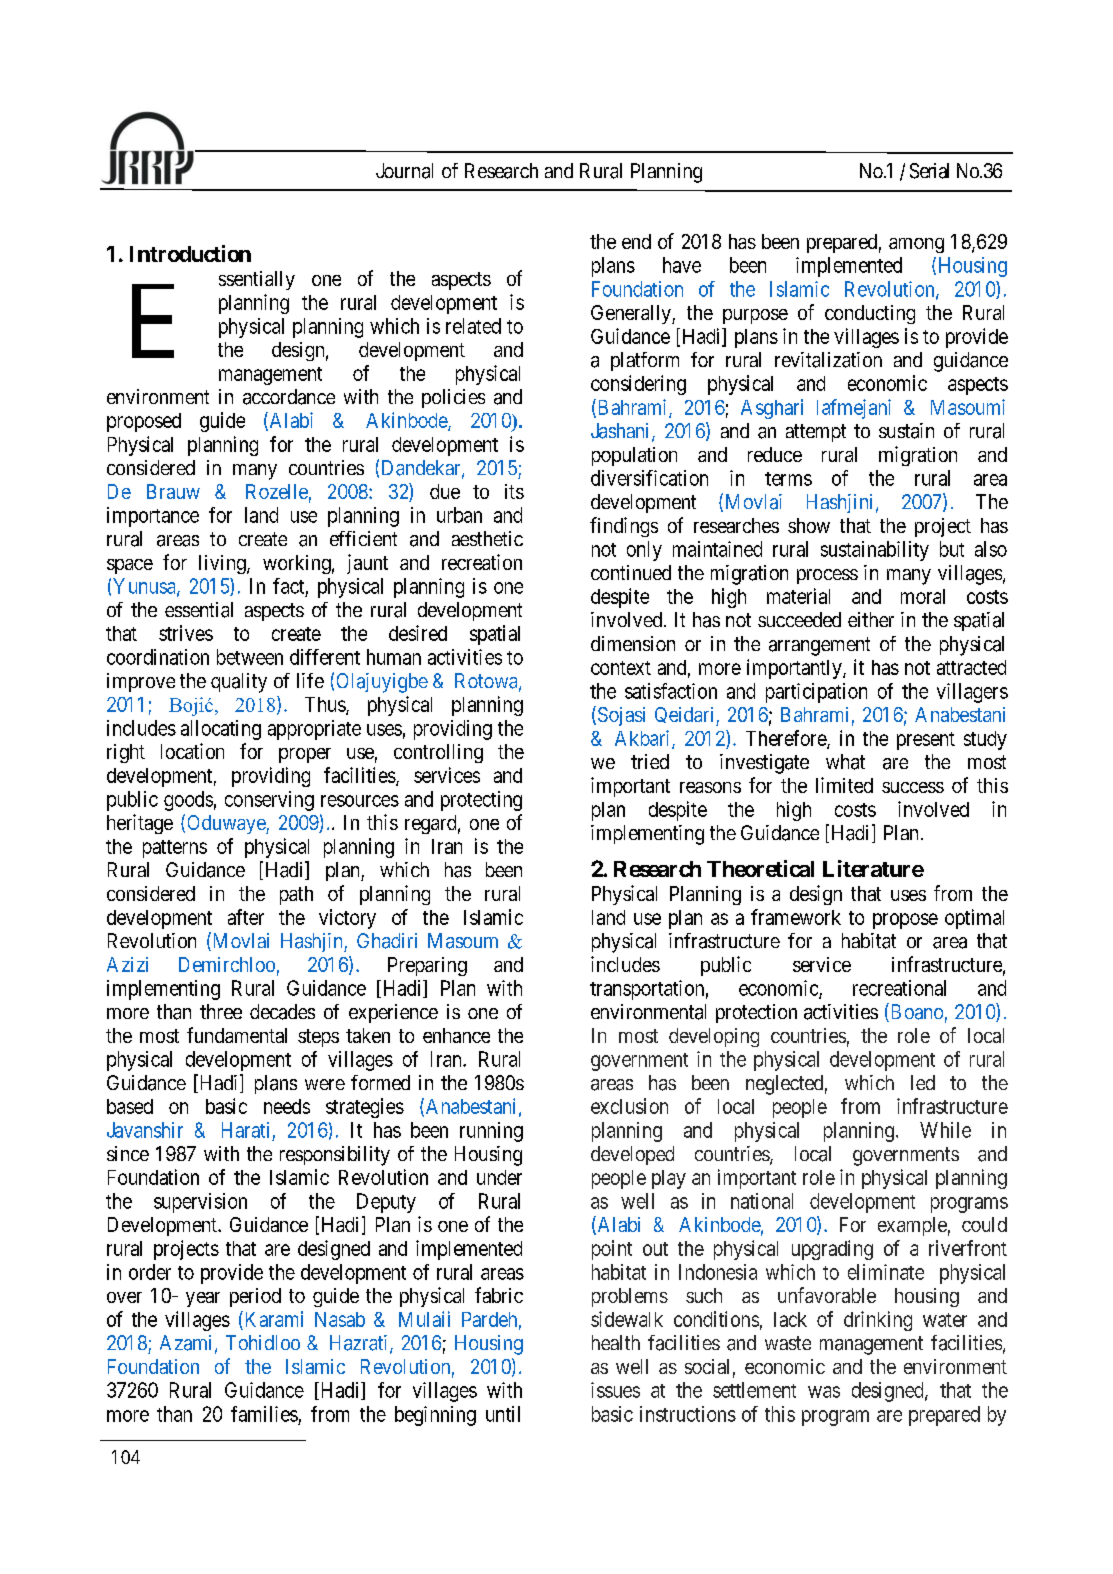 The width and height of the screenshot is (1113, 1574). Describe the element at coordinates (264, 1414) in the screenshot. I see `families` at that location.
